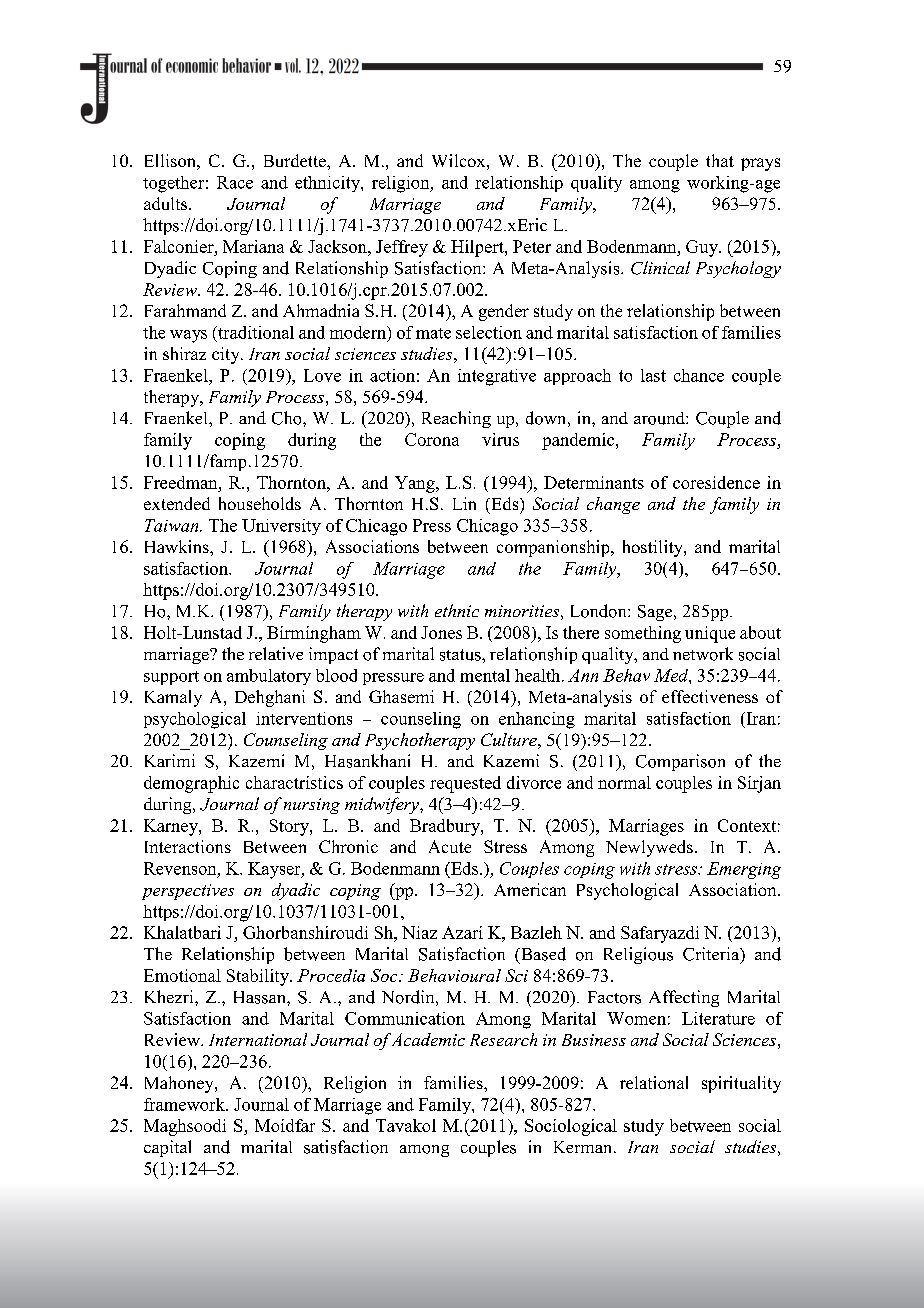 The height and width of the page is (1308, 924). I want to click on Race, so click(235, 182).
